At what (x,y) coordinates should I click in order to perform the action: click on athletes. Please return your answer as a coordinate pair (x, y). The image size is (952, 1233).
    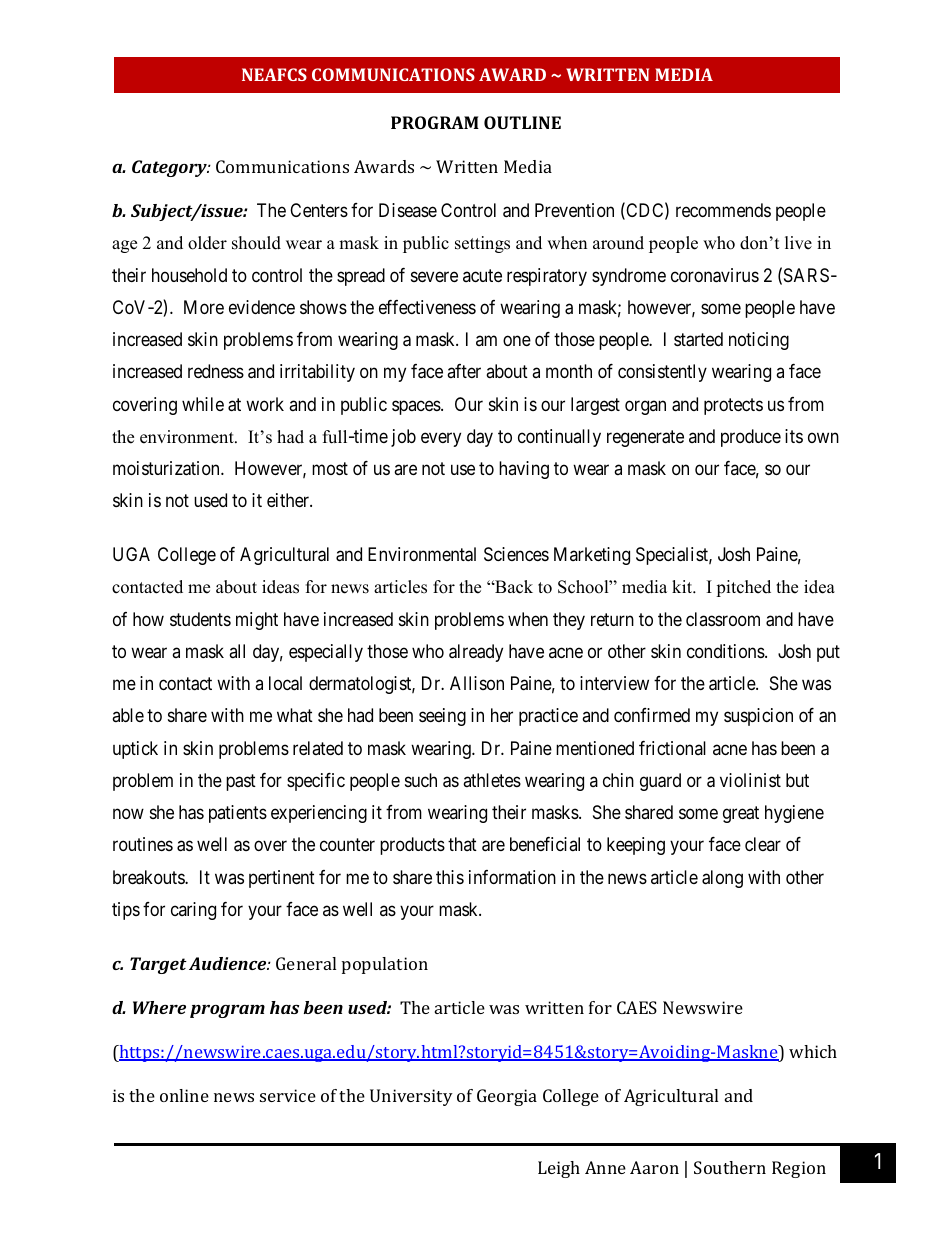
    Looking at the image, I should click on (492, 780).
